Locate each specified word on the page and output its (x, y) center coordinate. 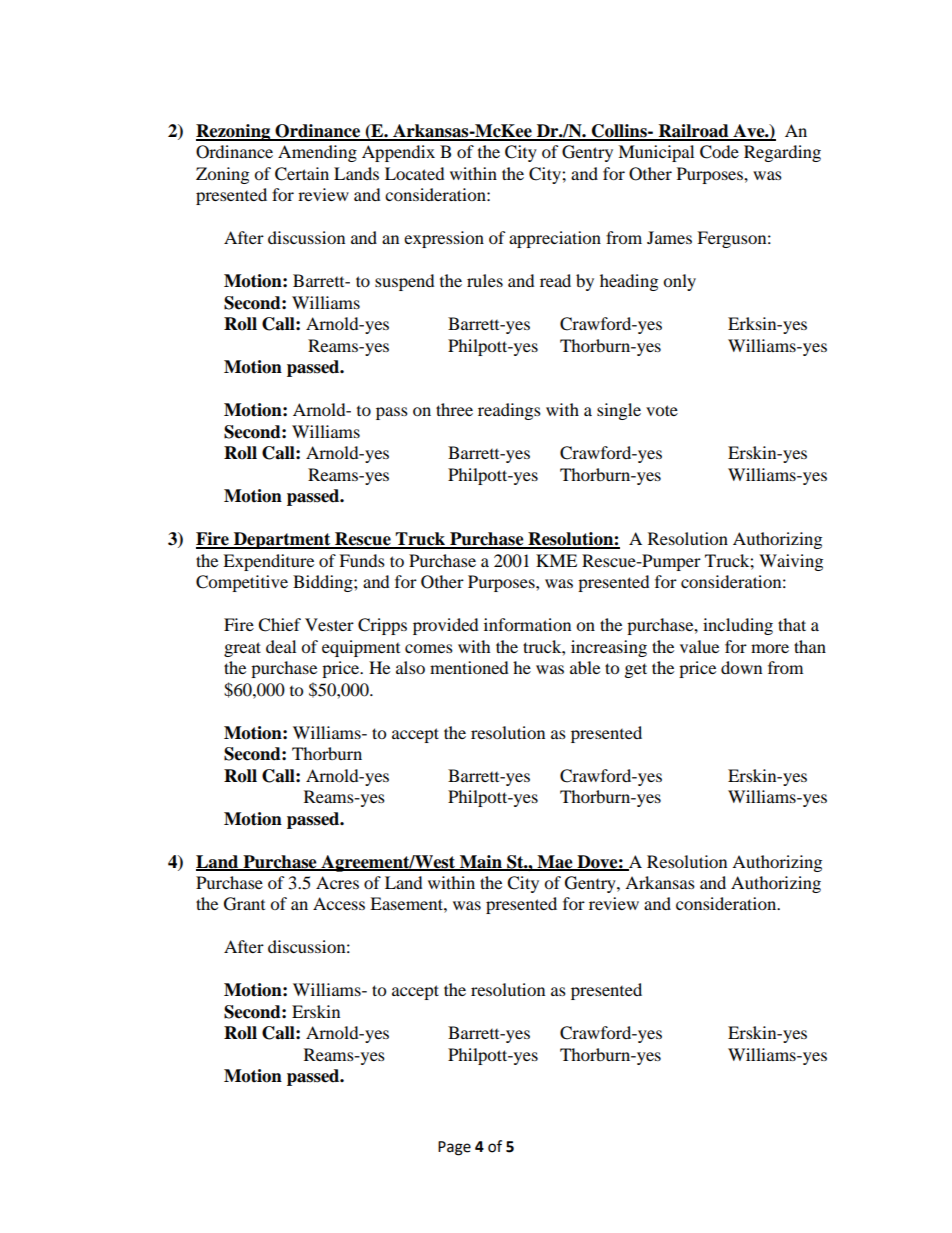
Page (454, 1148)
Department (282, 540)
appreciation (555, 239)
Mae (555, 862)
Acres (337, 882)
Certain (302, 174)
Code (719, 152)
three (454, 409)
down (741, 667)
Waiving (791, 562)
